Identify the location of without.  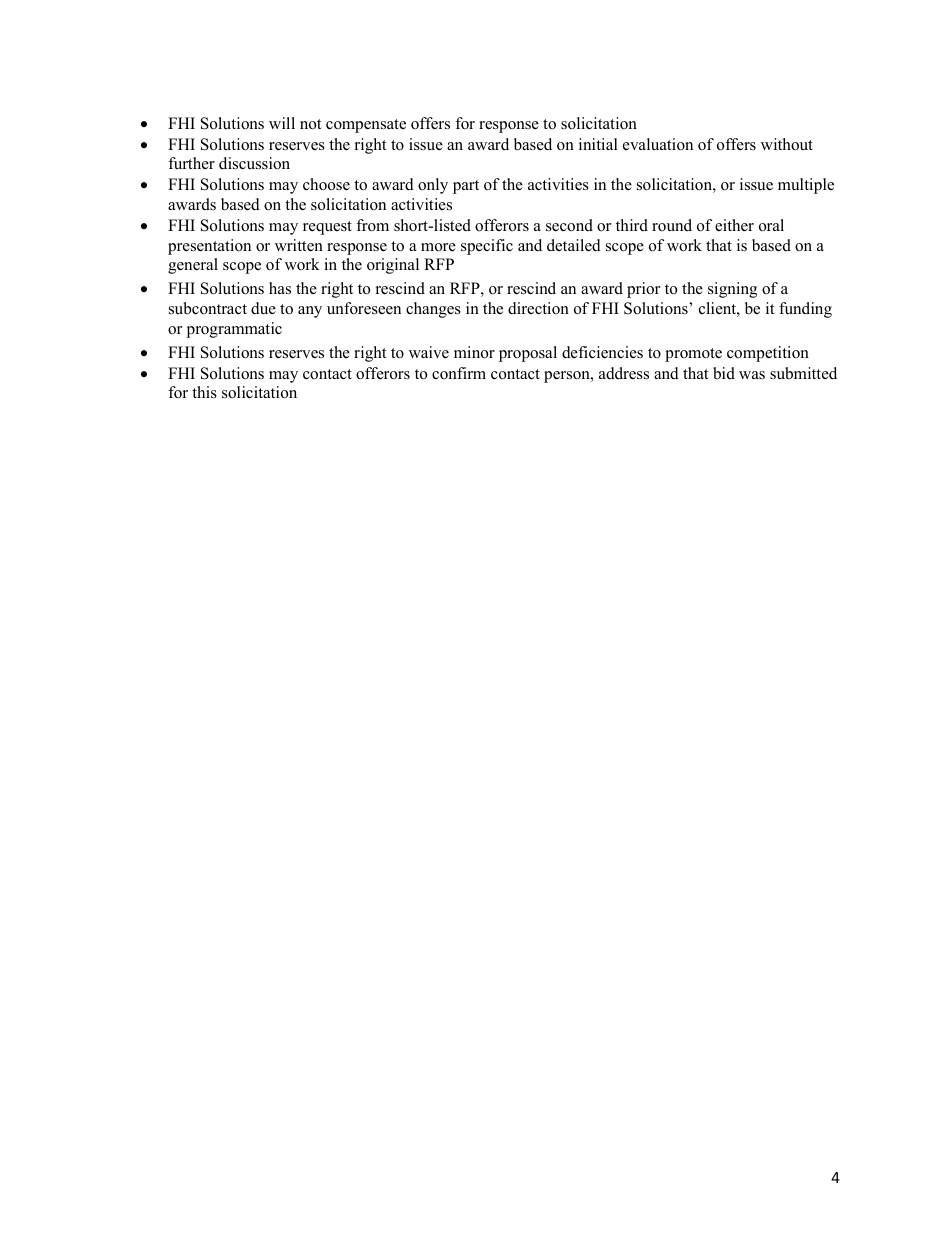
(787, 144).
